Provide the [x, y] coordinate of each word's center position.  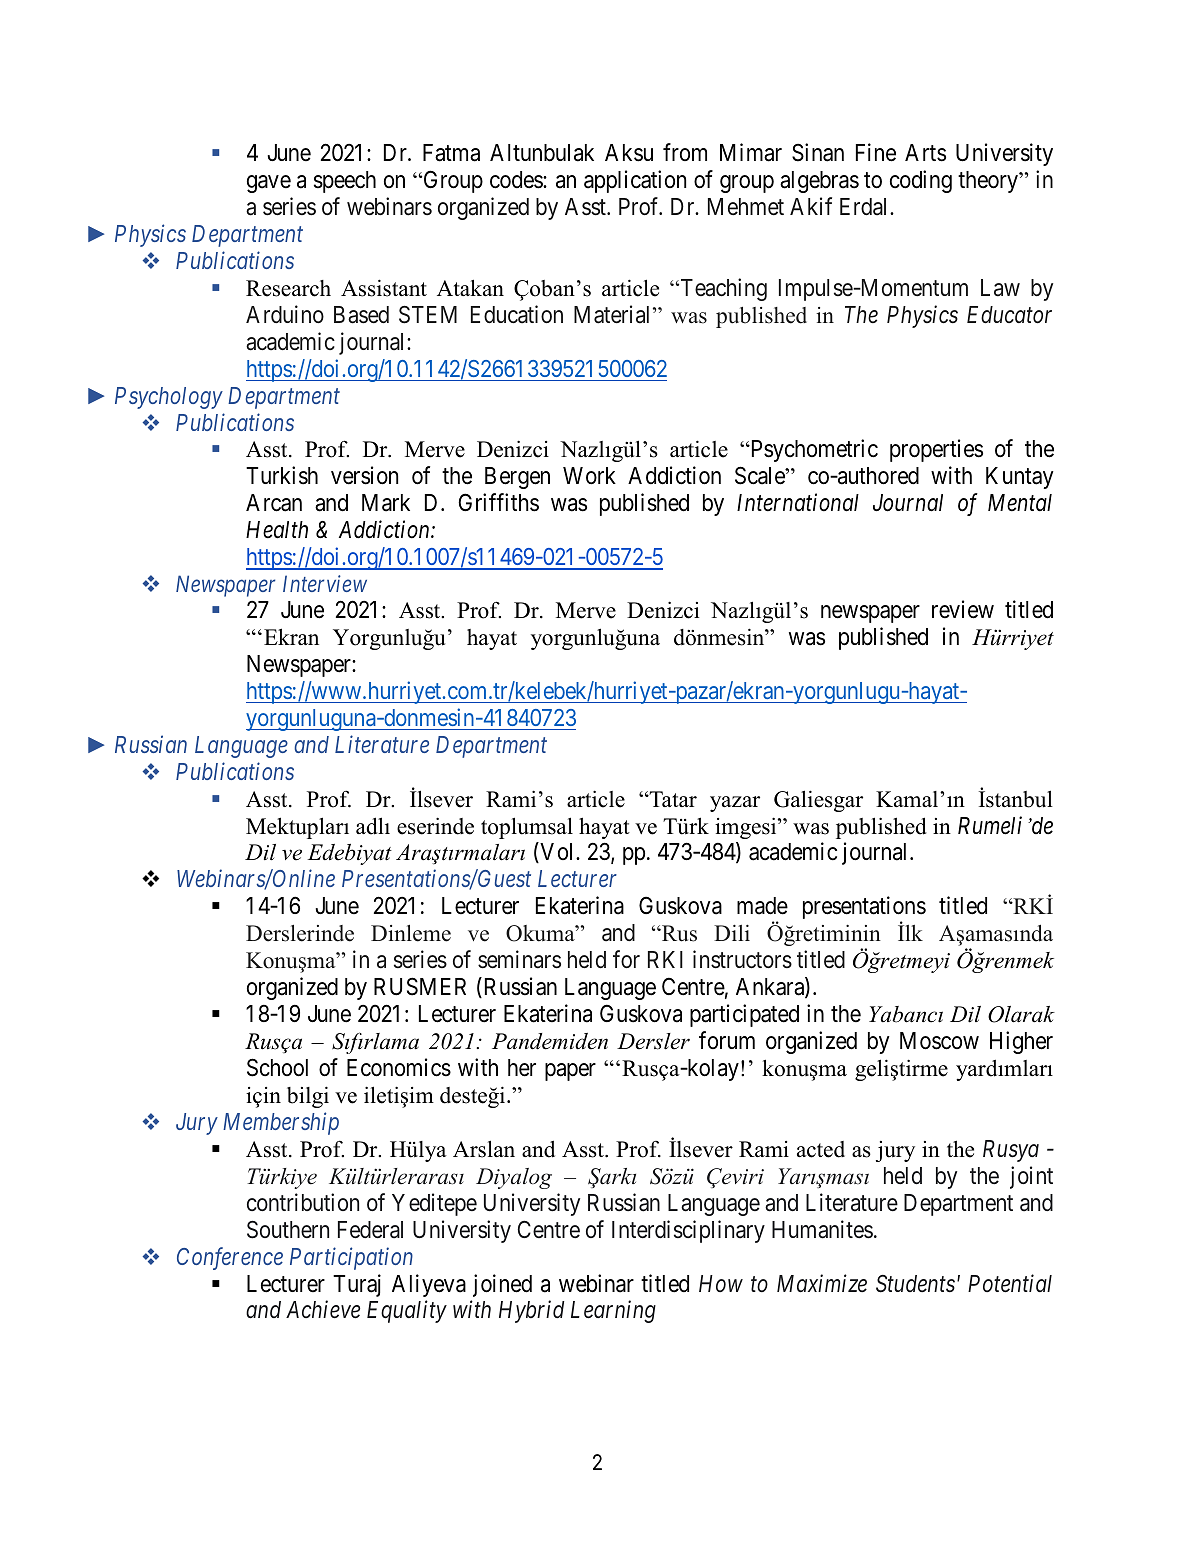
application [635, 181]
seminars [519, 959]
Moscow [939, 1041]
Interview [325, 583]
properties [936, 451]
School [277, 1067]
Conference [230, 1258]
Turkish [282, 475]
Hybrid [531, 1312]
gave [269, 184]
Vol [557, 853]
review [963, 609]
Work [589, 476]
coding [921, 181]
